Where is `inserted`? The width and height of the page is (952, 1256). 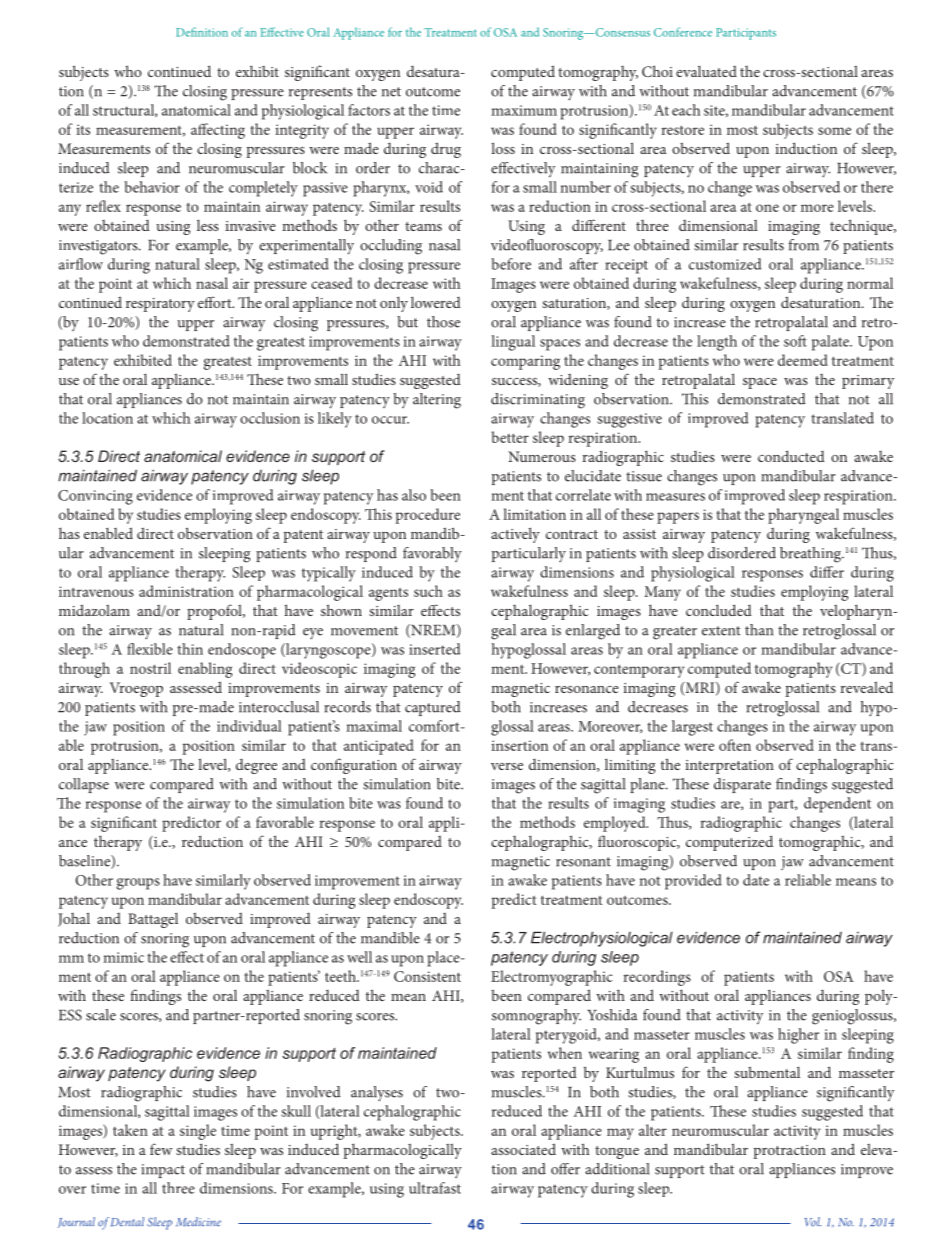
inserted is located at coordinates (434, 649).
